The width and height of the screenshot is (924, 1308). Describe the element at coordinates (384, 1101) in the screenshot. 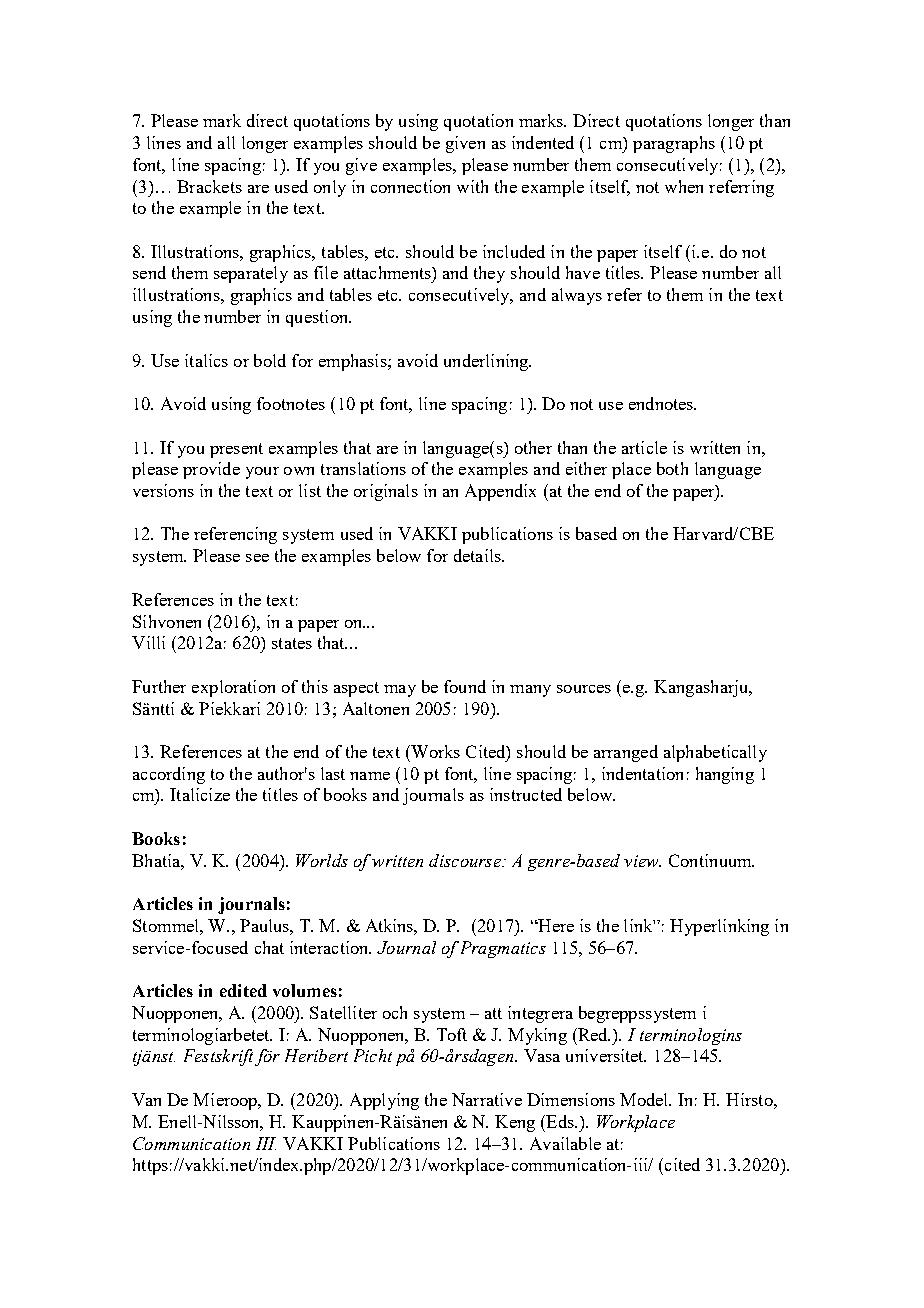

I see `Applying` at that location.
